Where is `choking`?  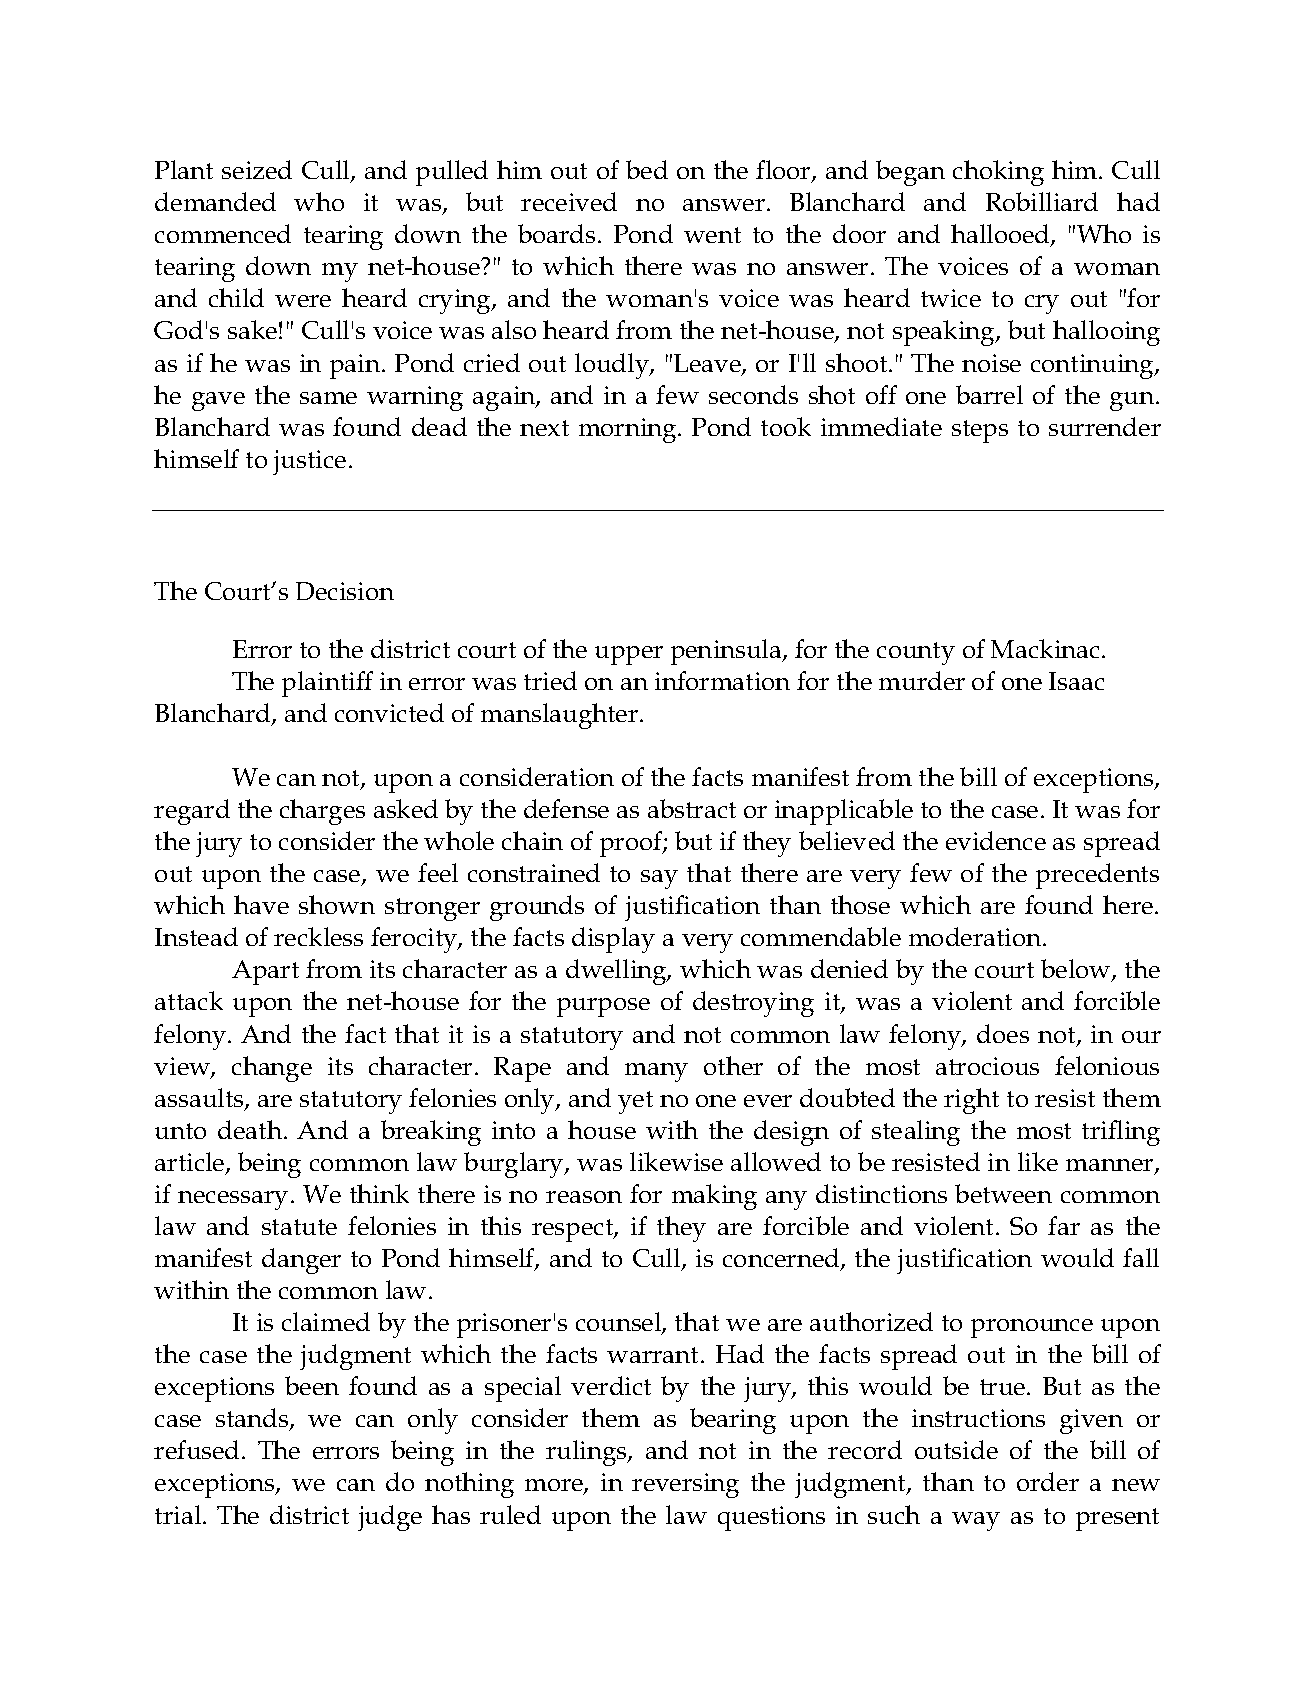
choking is located at coordinates (998, 173).
